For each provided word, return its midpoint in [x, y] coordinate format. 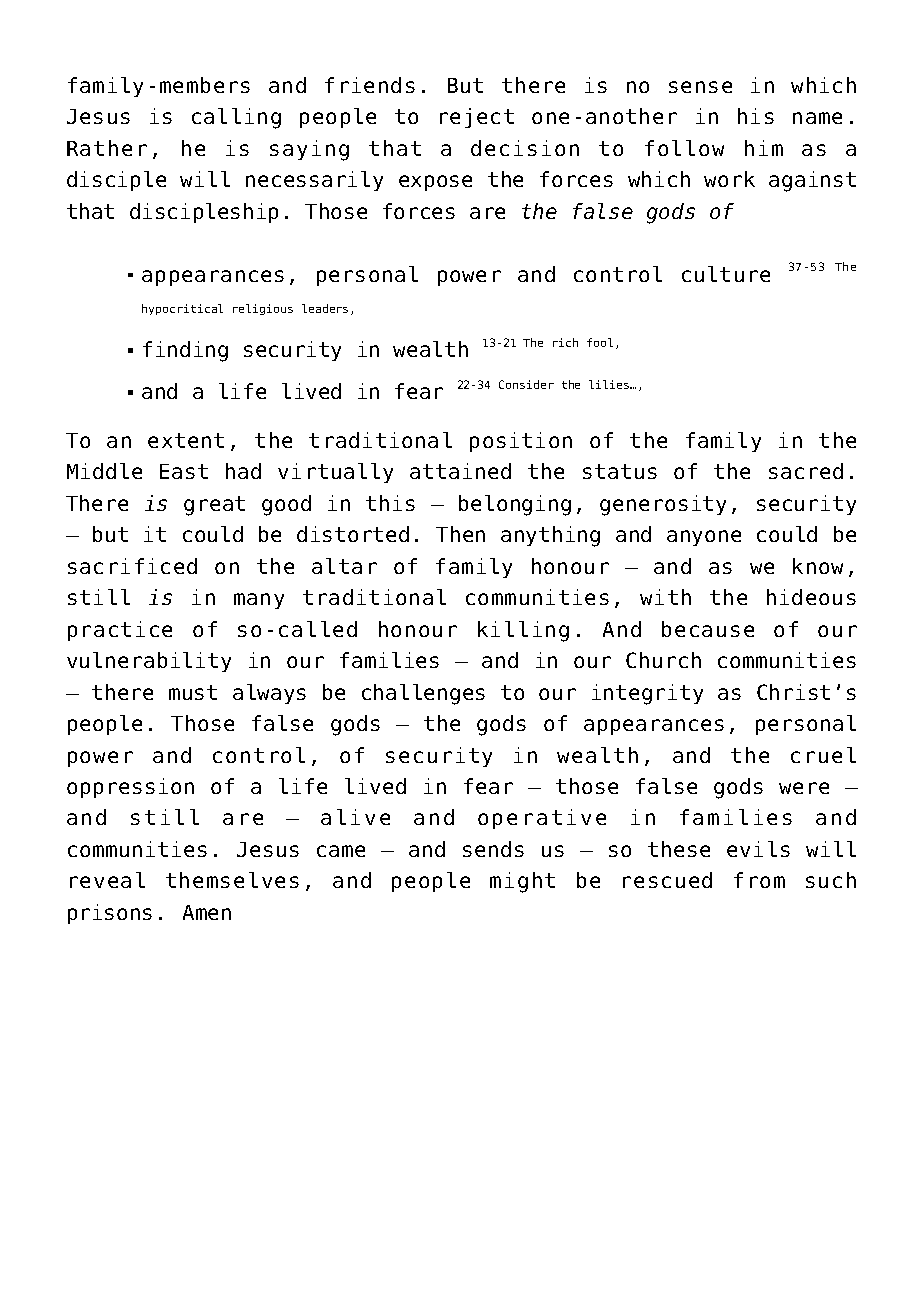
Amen [207, 912]
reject [477, 118]
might [522, 882]
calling [236, 118]
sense [700, 87]
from [759, 880]
